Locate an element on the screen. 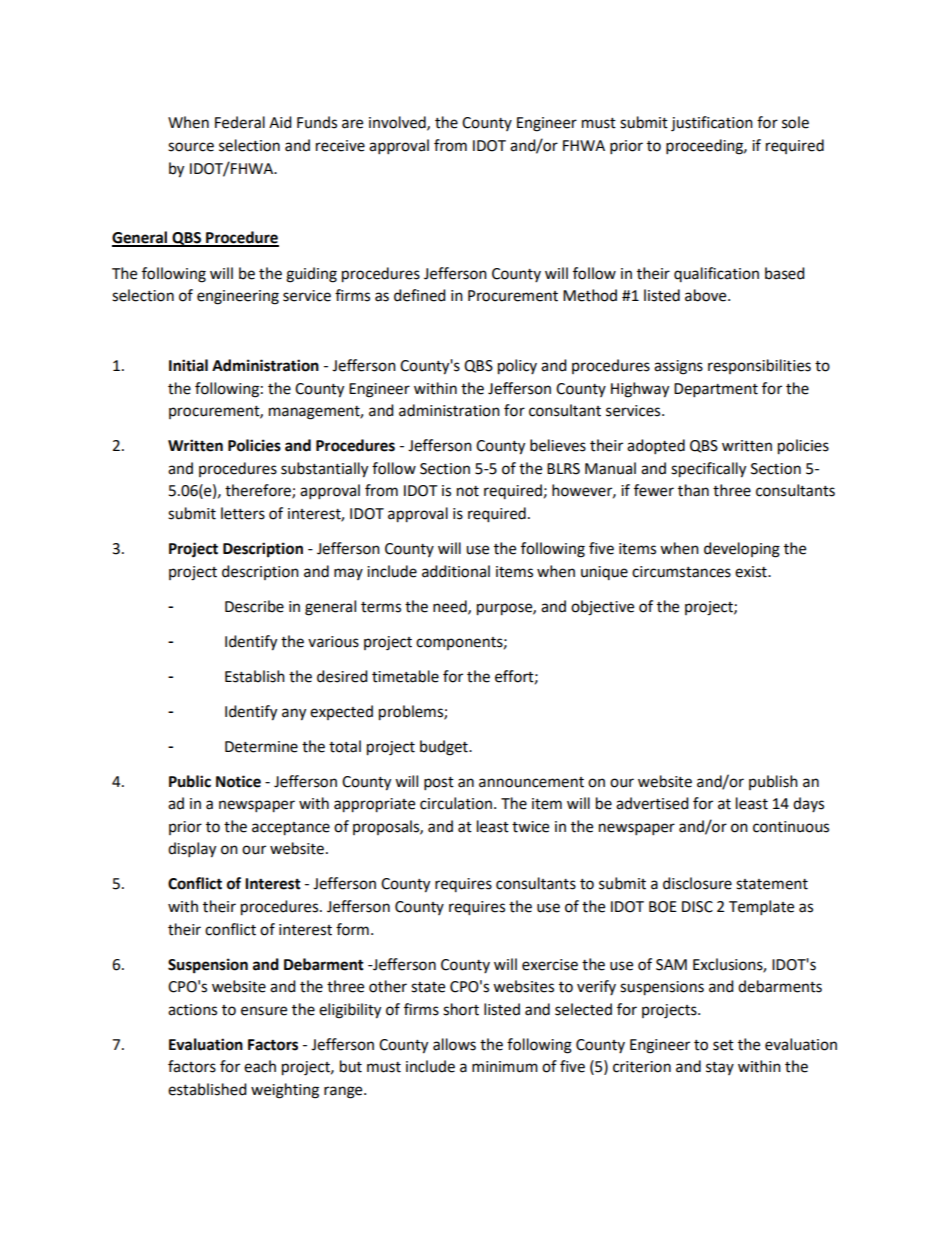 The height and width of the screenshot is (1233, 952). additional is located at coordinates (456, 571).
